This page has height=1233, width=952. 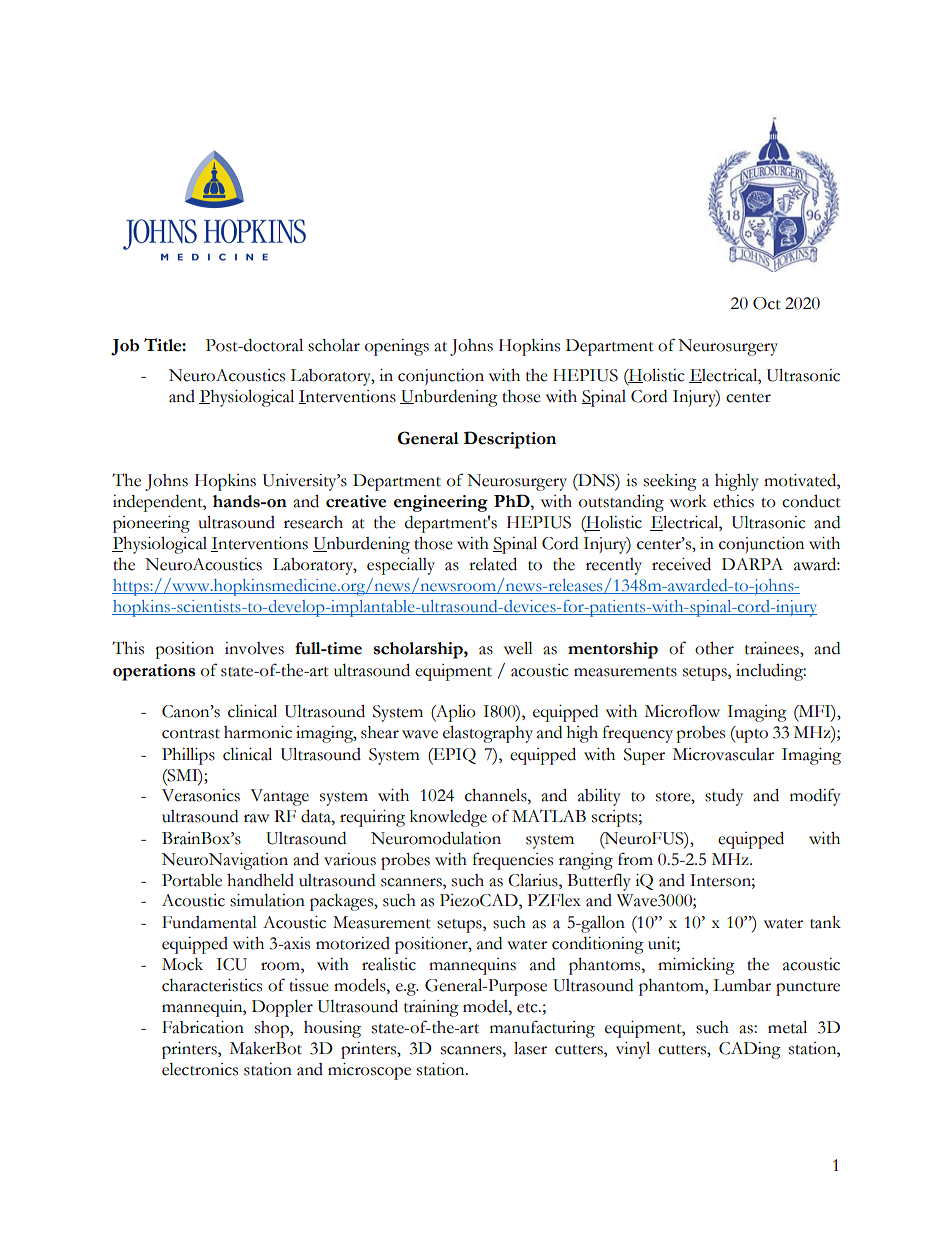 What do you see at coordinates (192, 880) in the page?
I see `Portable` at bounding box center [192, 880].
